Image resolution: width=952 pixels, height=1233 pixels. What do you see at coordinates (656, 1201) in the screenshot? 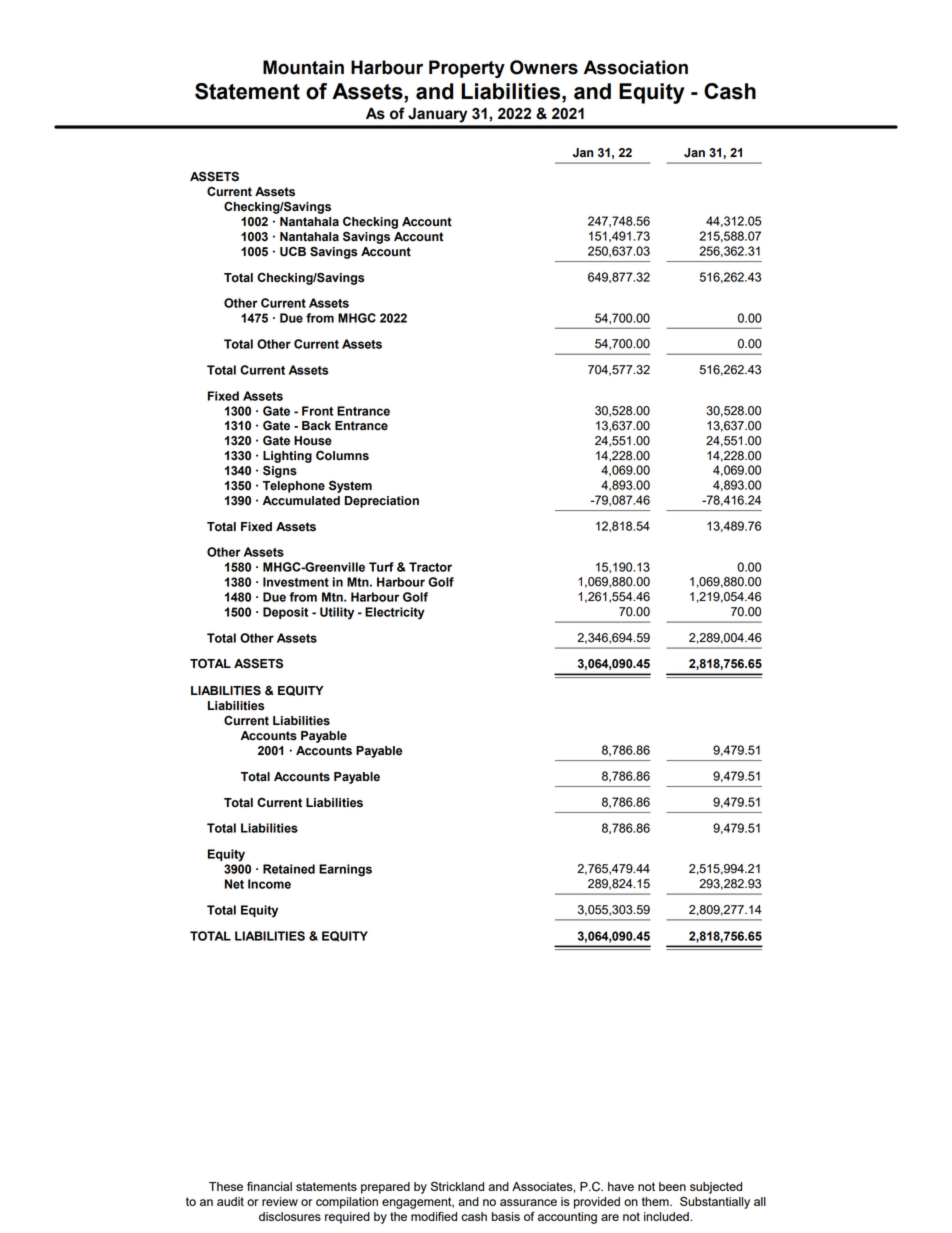
I see `them` at bounding box center [656, 1201].
